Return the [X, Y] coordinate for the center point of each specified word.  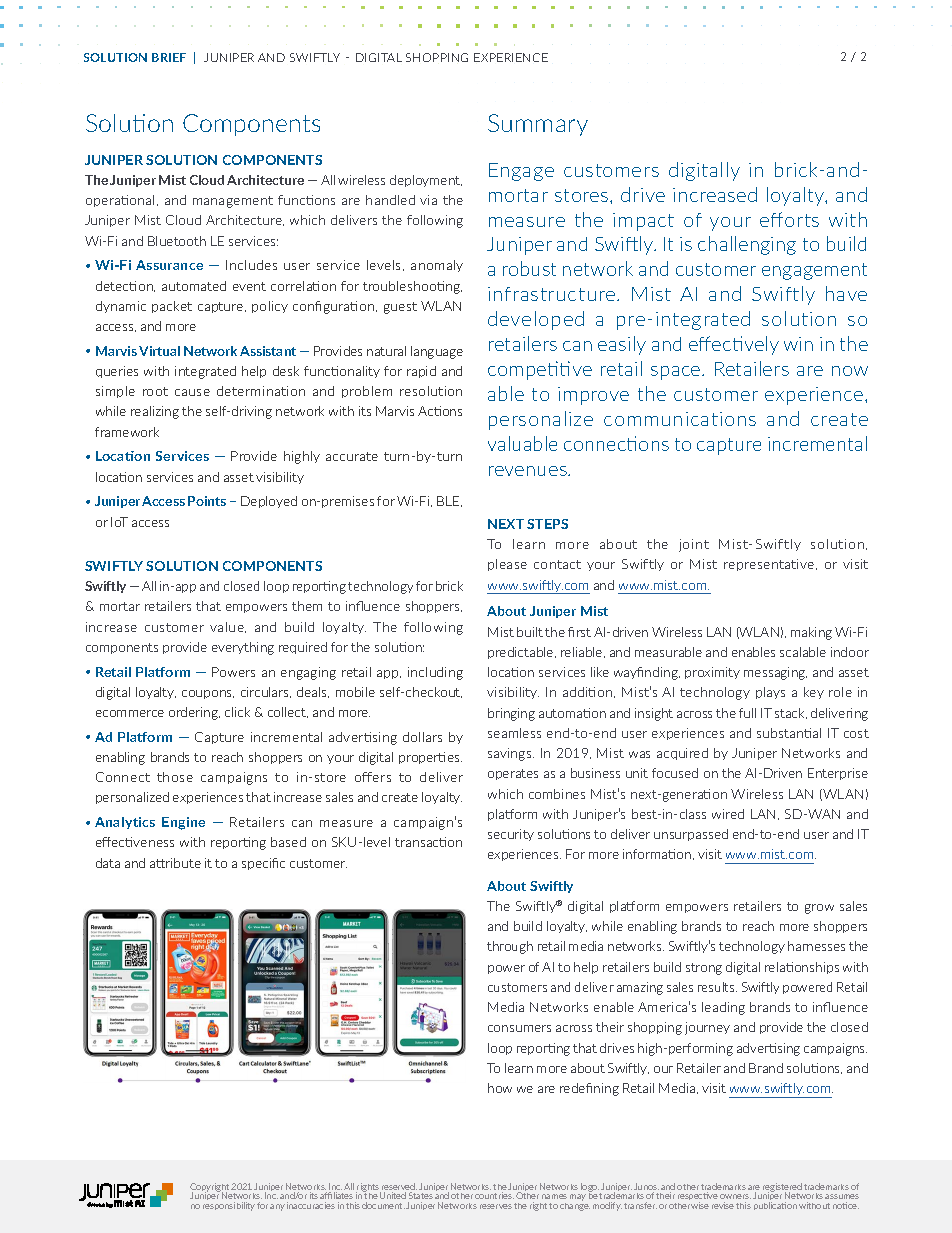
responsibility [229, 1206]
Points [207, 501]
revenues [529, 471]
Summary [538, 125]
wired [728, 814]
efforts [789, 219]
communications [680, 419]
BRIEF [169, 57]
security [511, 835]
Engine [183, 823]
